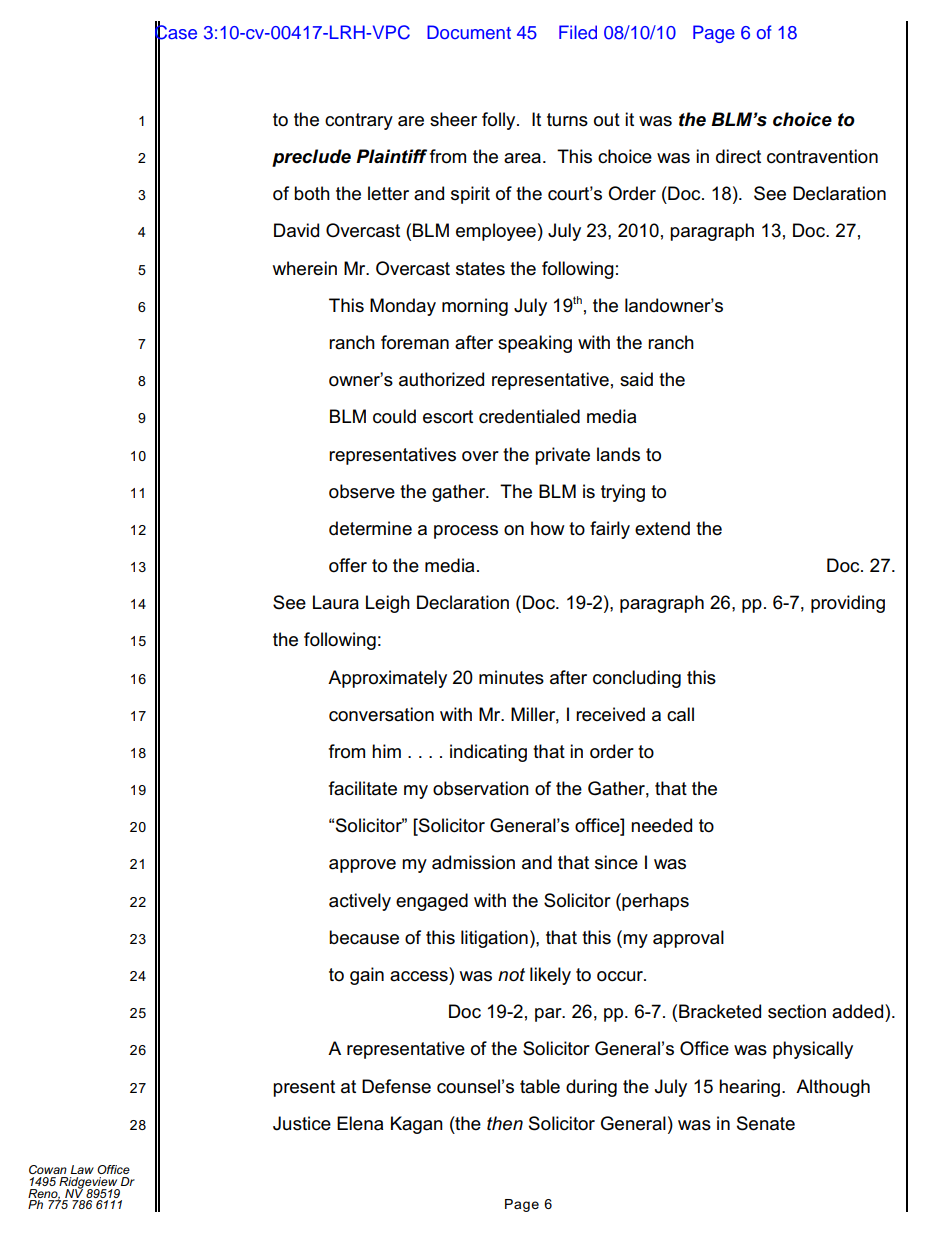 This screenshot has width=952, height=1233. I want to click on direct, so click(738, 156).
